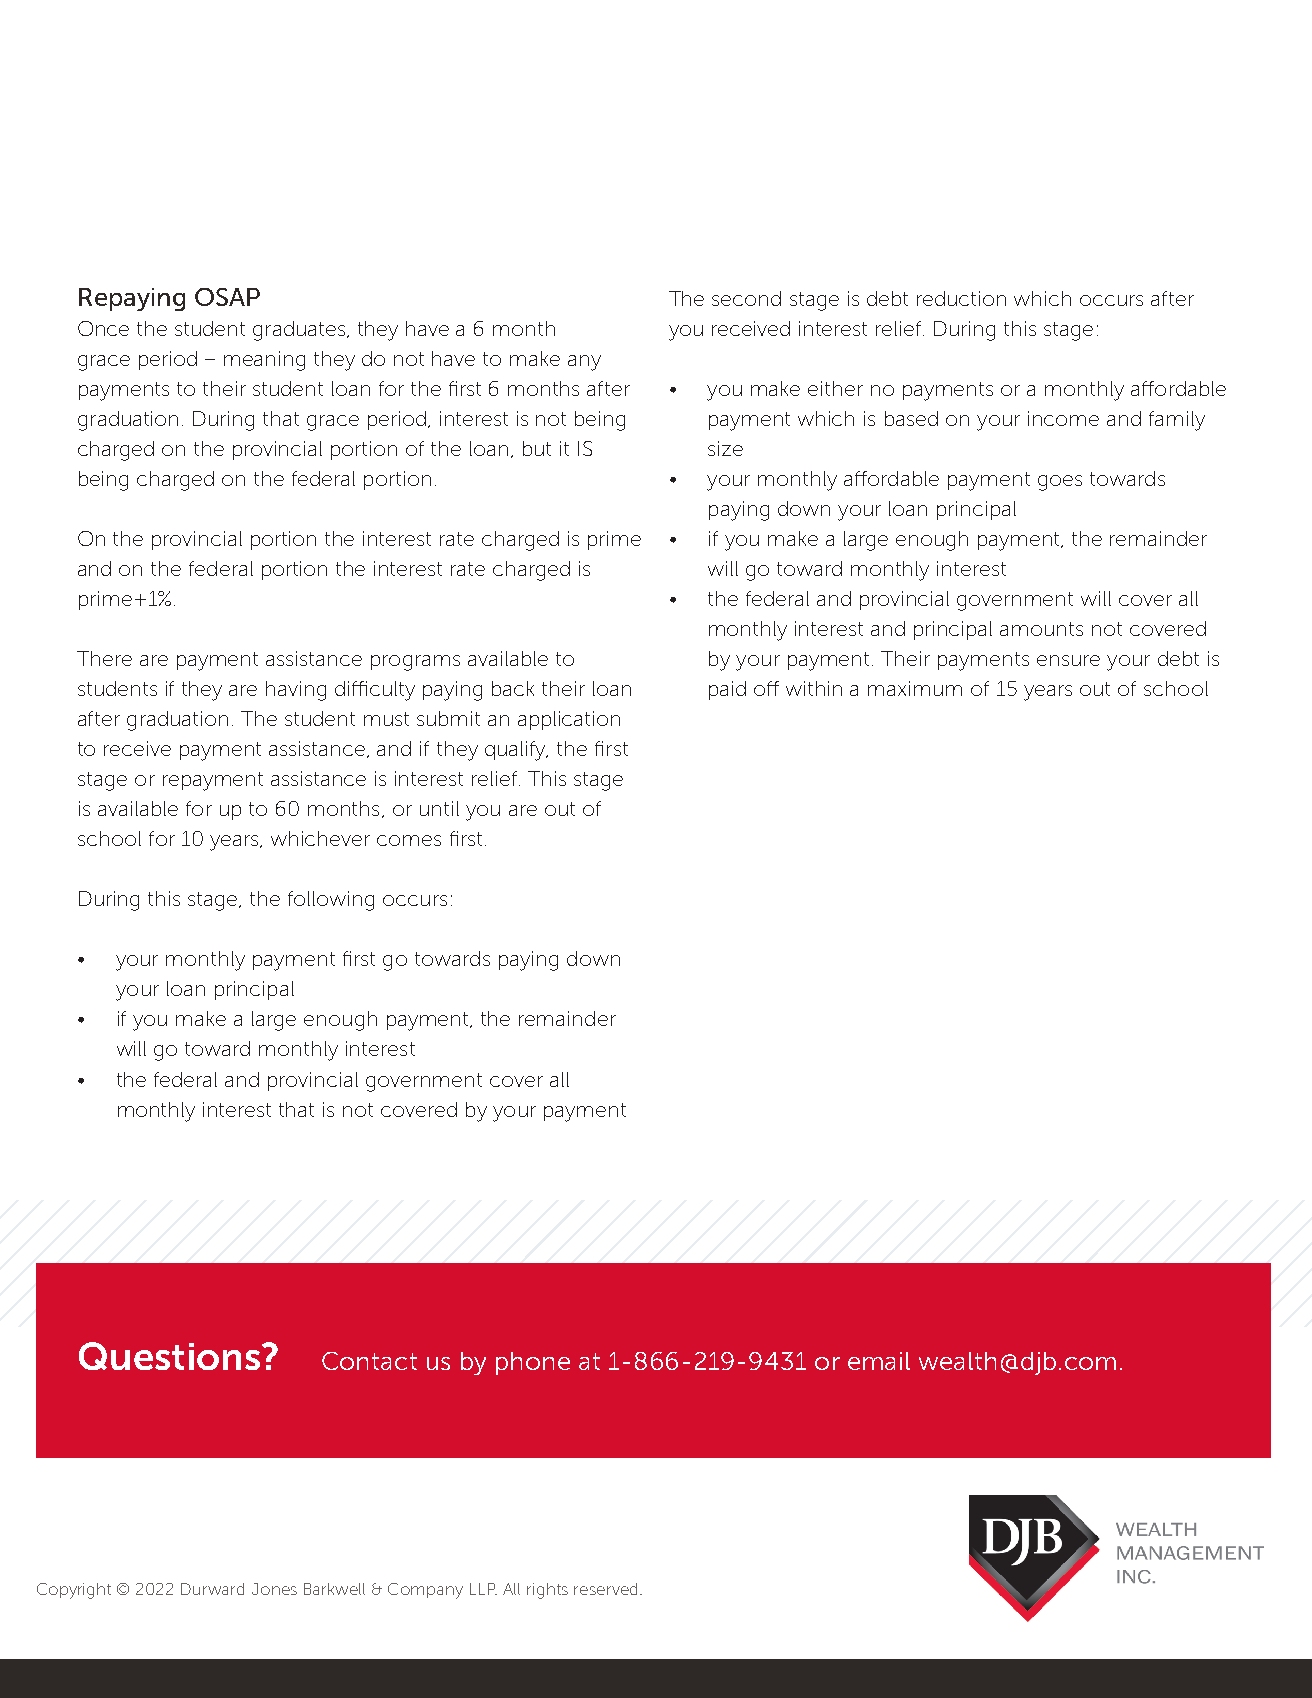 The height and width of the screenshot is (1698, 1312). Describe the element at coordinates (171, 1356) in the screenshot. I see `Questions` at that location.
